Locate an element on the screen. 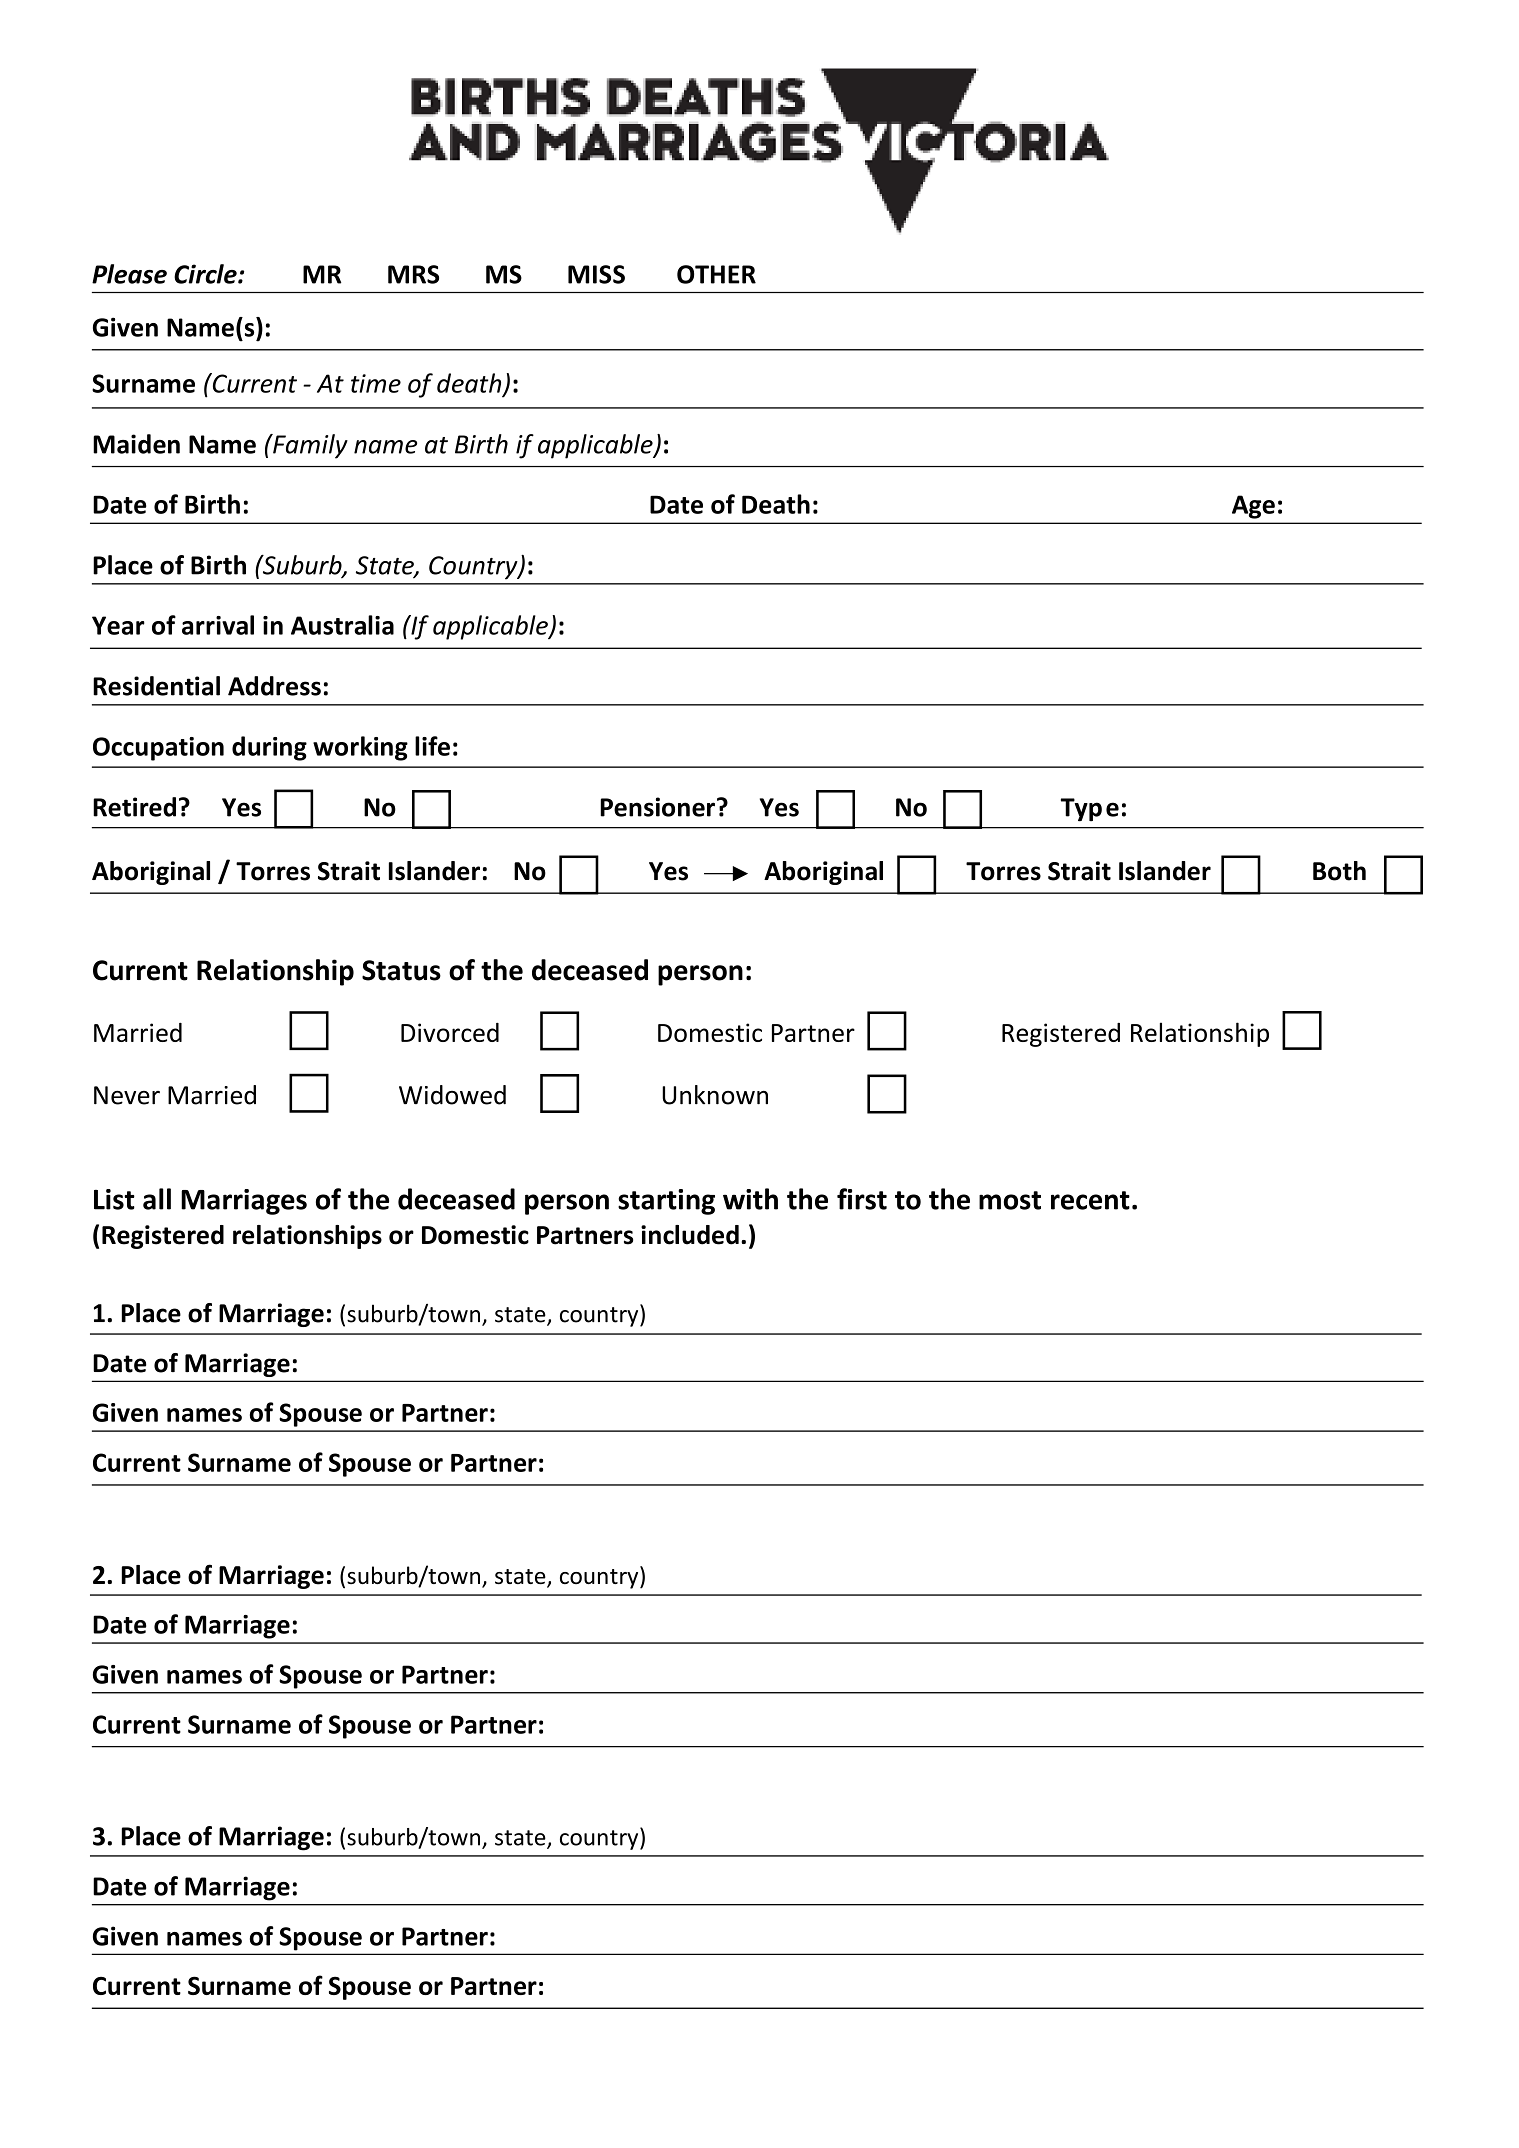 The image size is (1519, 2148). during is located at coordinates (269, 748).
